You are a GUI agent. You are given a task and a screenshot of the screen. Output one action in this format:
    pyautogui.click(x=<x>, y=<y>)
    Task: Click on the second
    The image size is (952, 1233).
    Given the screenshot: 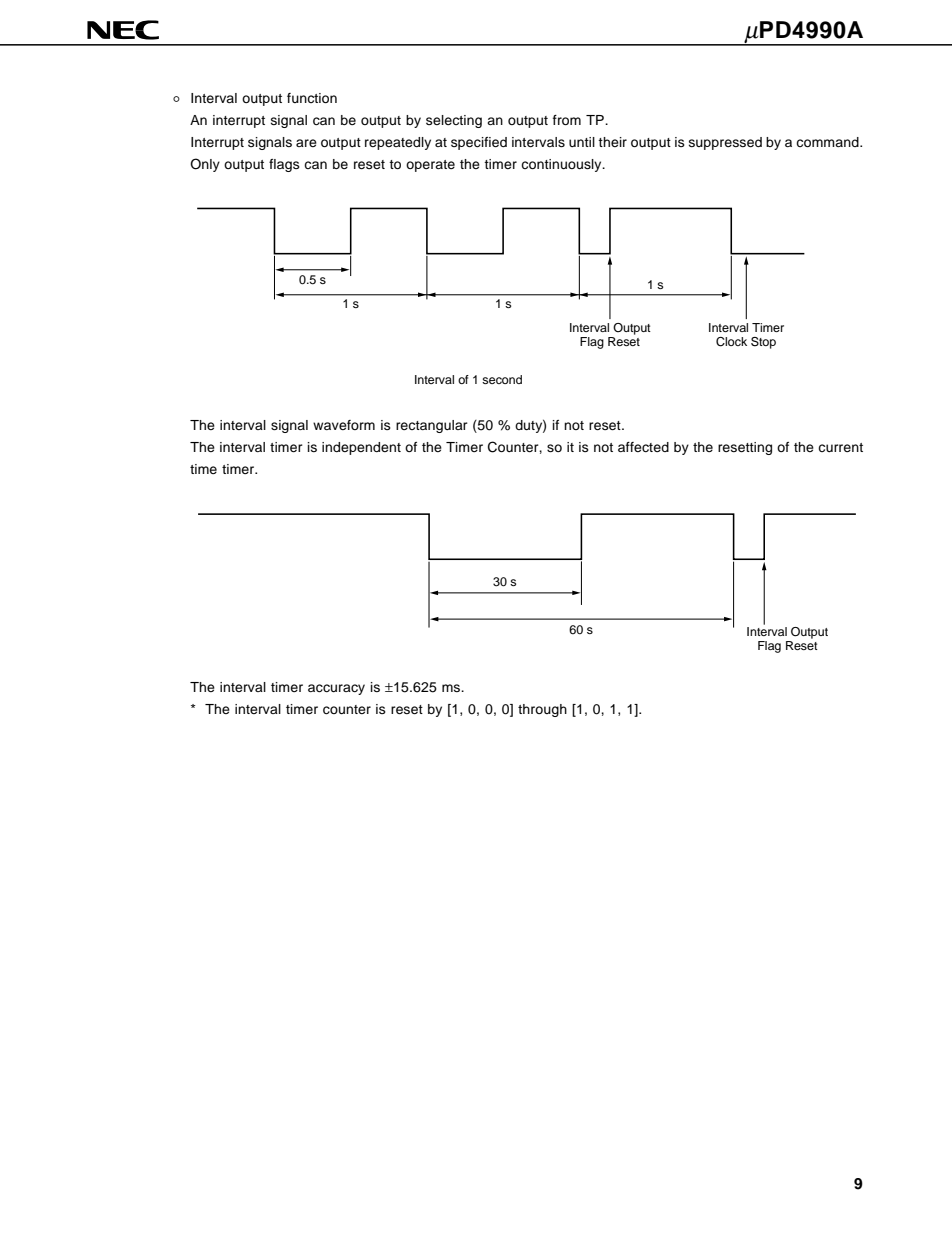 What is the action you would take?
    pyautogui.click(x=502, y=379)
